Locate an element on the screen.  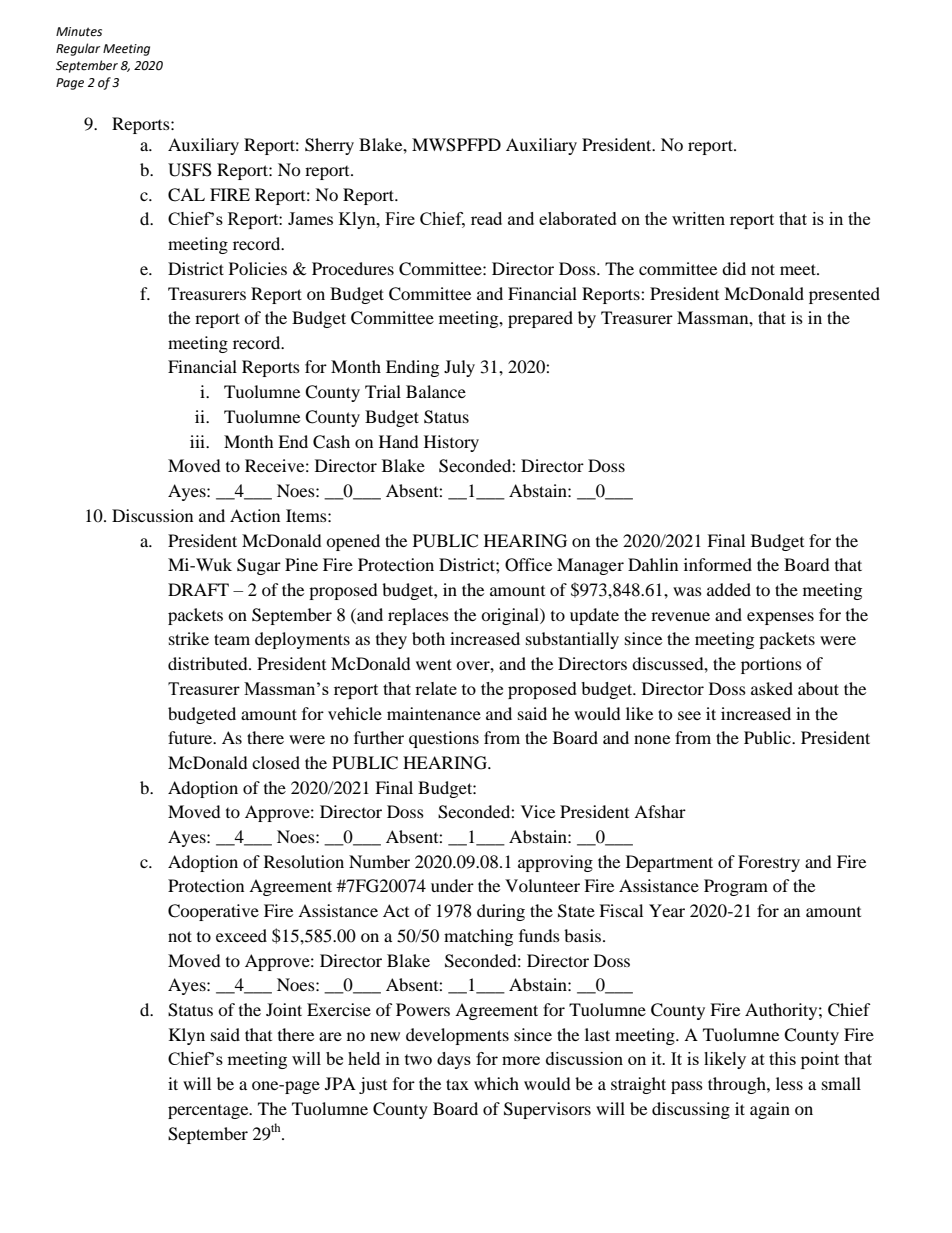
future is located at coordinates (191, 737).
